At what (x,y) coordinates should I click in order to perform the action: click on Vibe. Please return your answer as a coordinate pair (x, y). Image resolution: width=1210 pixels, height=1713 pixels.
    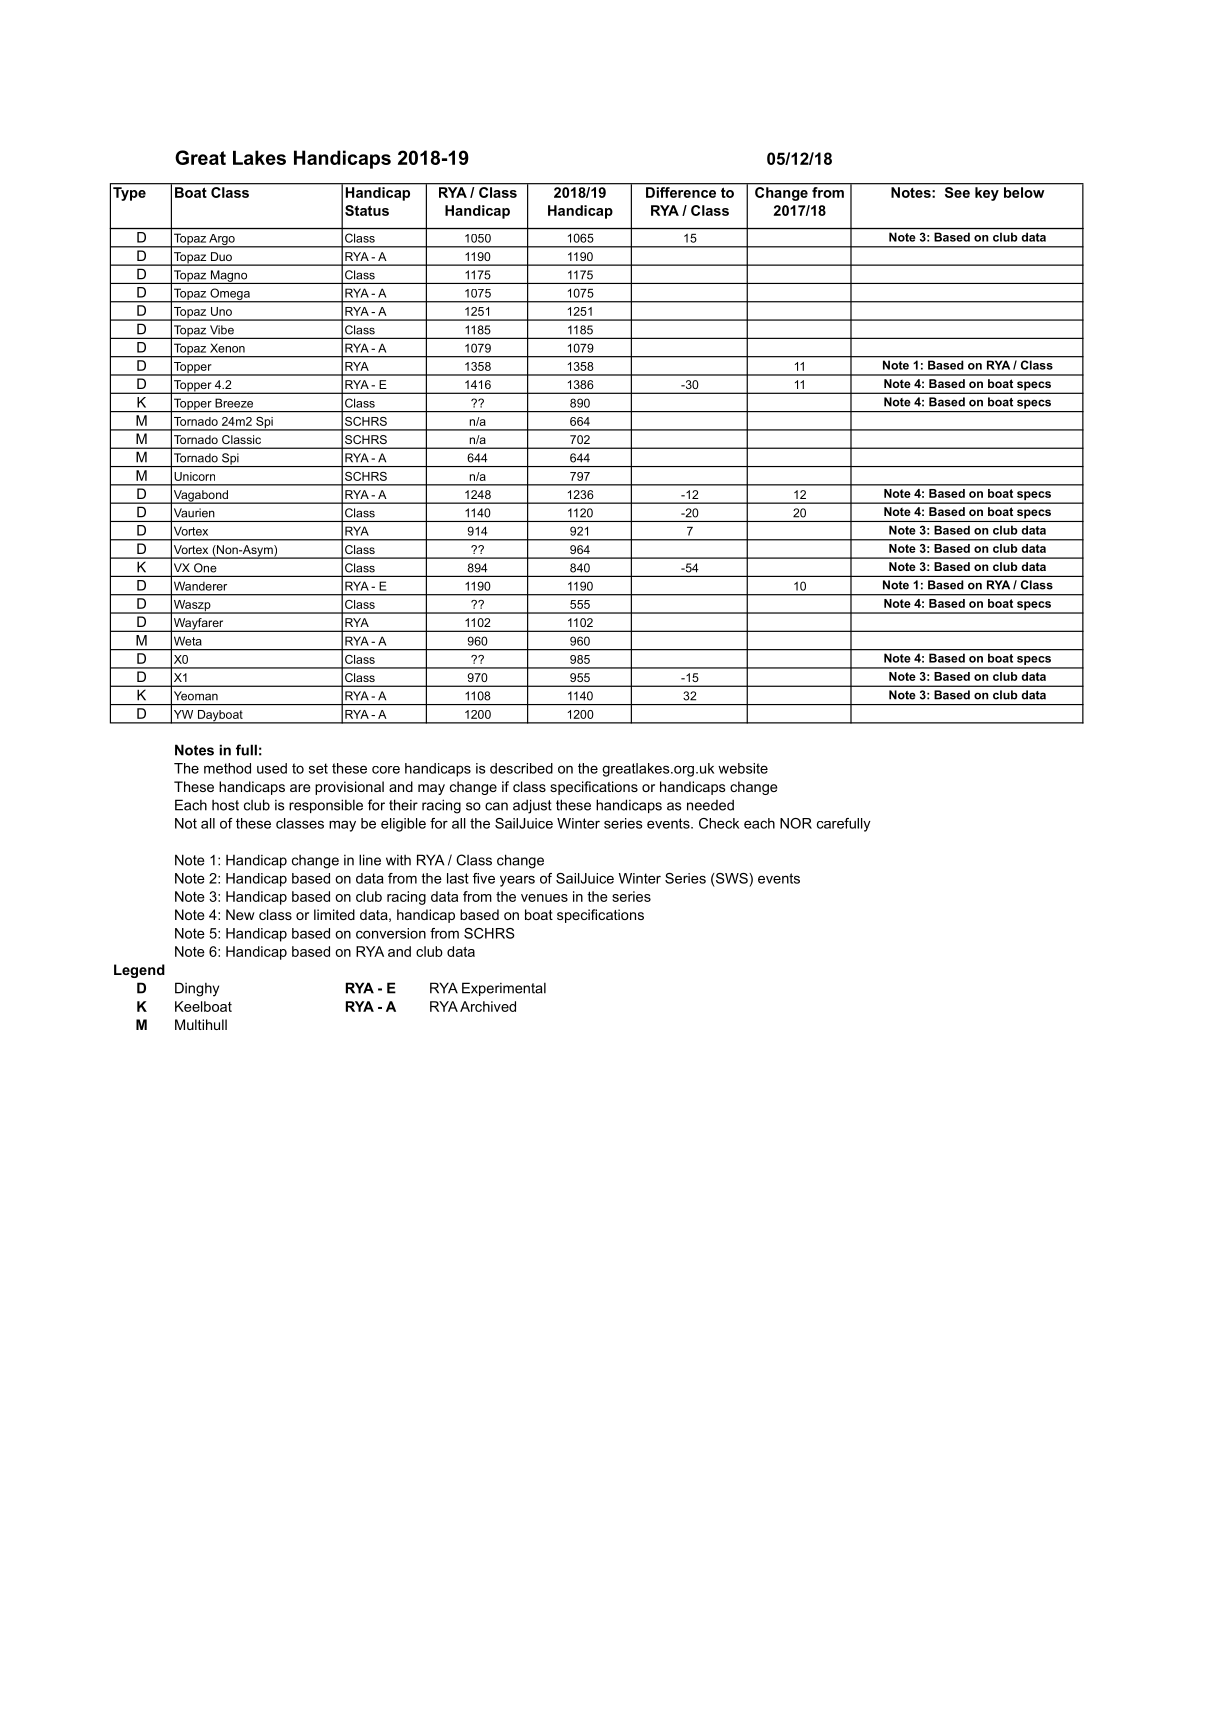
    Looking at the image, I should click on (222, 330).
